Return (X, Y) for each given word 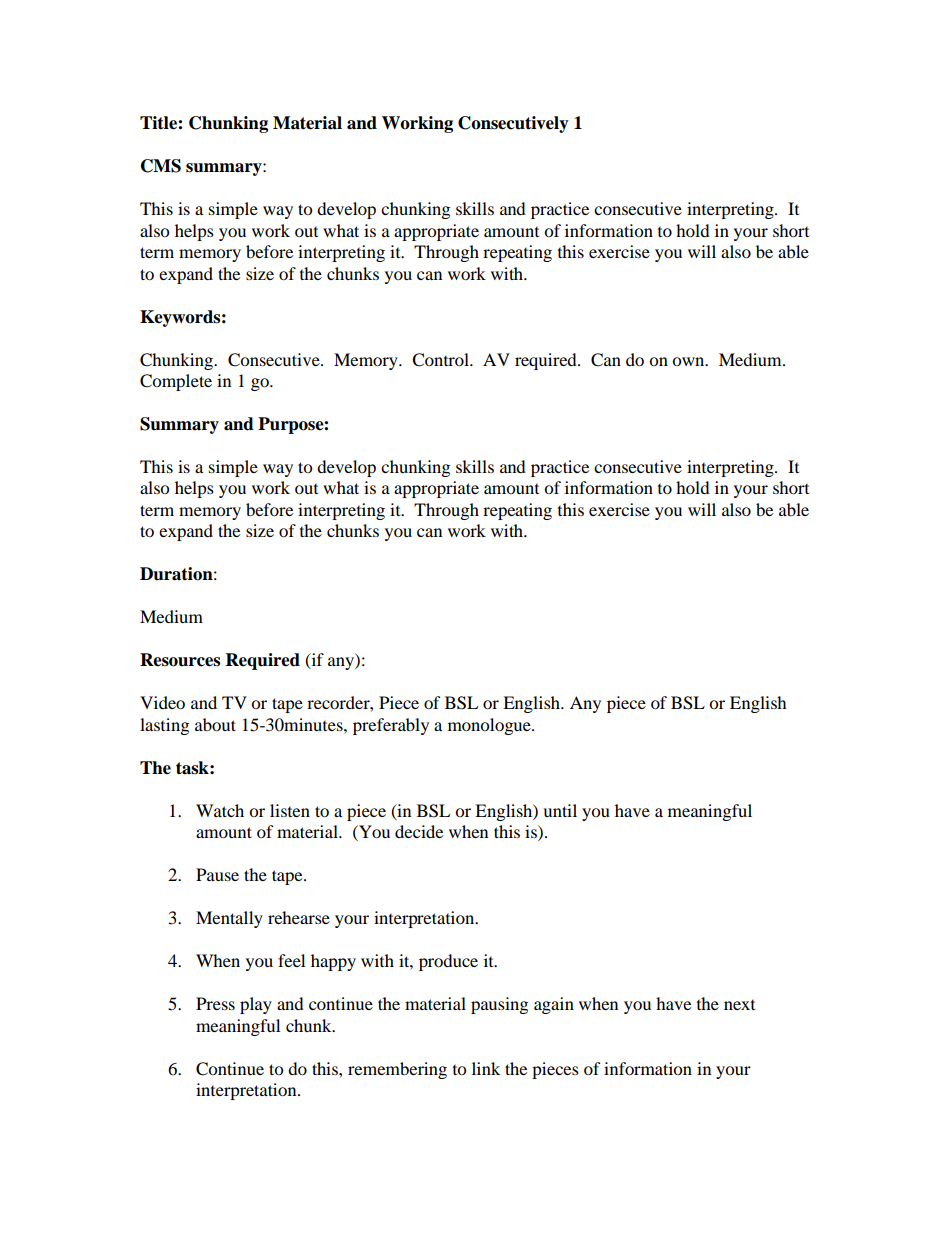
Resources (180, 660)
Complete (176, 382)
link (486, 1068)
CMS (161, 166)
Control (442, 360)
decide (419, 831)
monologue (490, 726)
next (739, 1005)
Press (215, 1003)
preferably (391, 726)
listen (290, 810)
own (689, 361)
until (560, 810)
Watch (220, 810)
